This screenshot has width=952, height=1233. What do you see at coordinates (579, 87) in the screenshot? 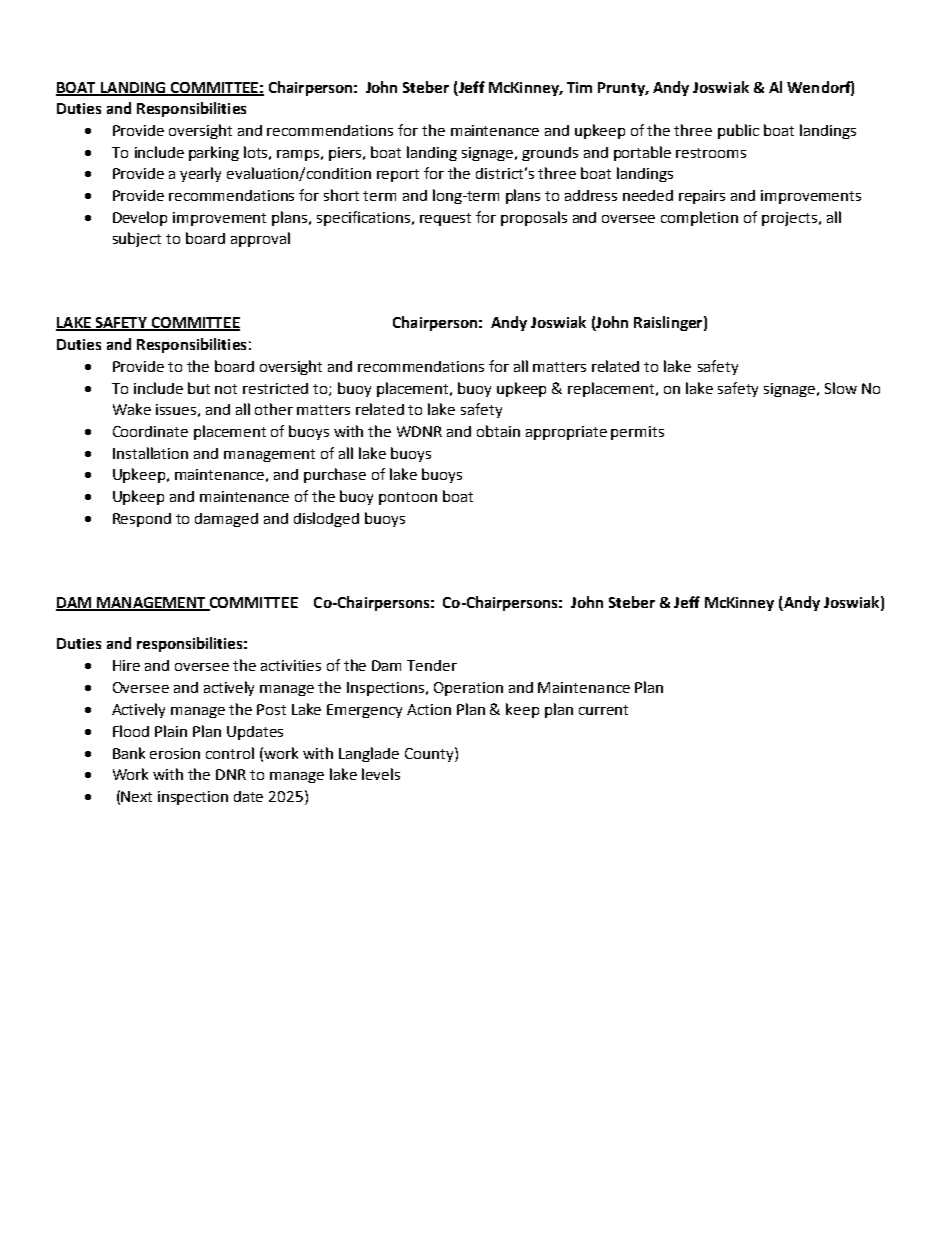
I see `Tim` at bounding box center [579, 87].
